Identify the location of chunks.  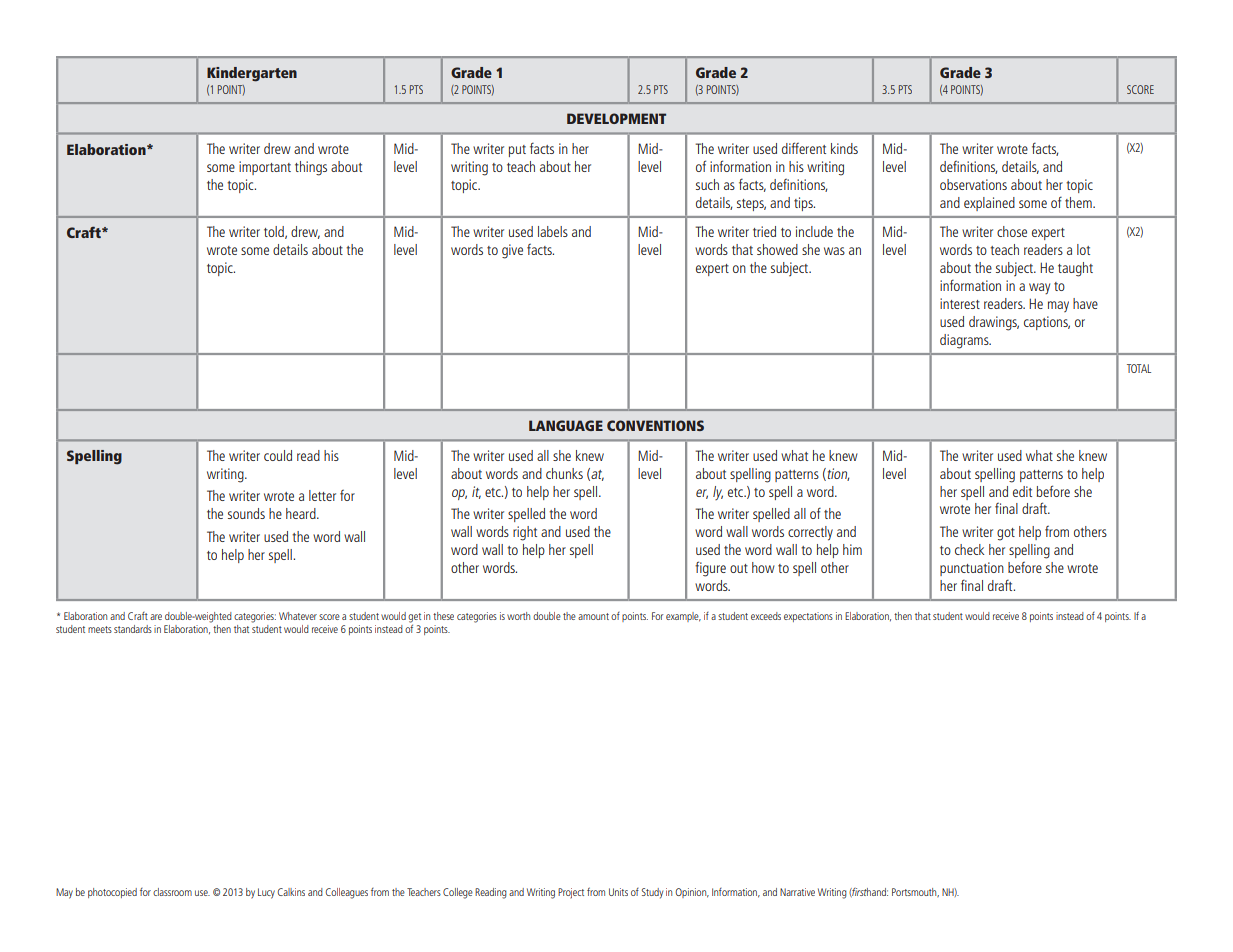
(564, 473).
